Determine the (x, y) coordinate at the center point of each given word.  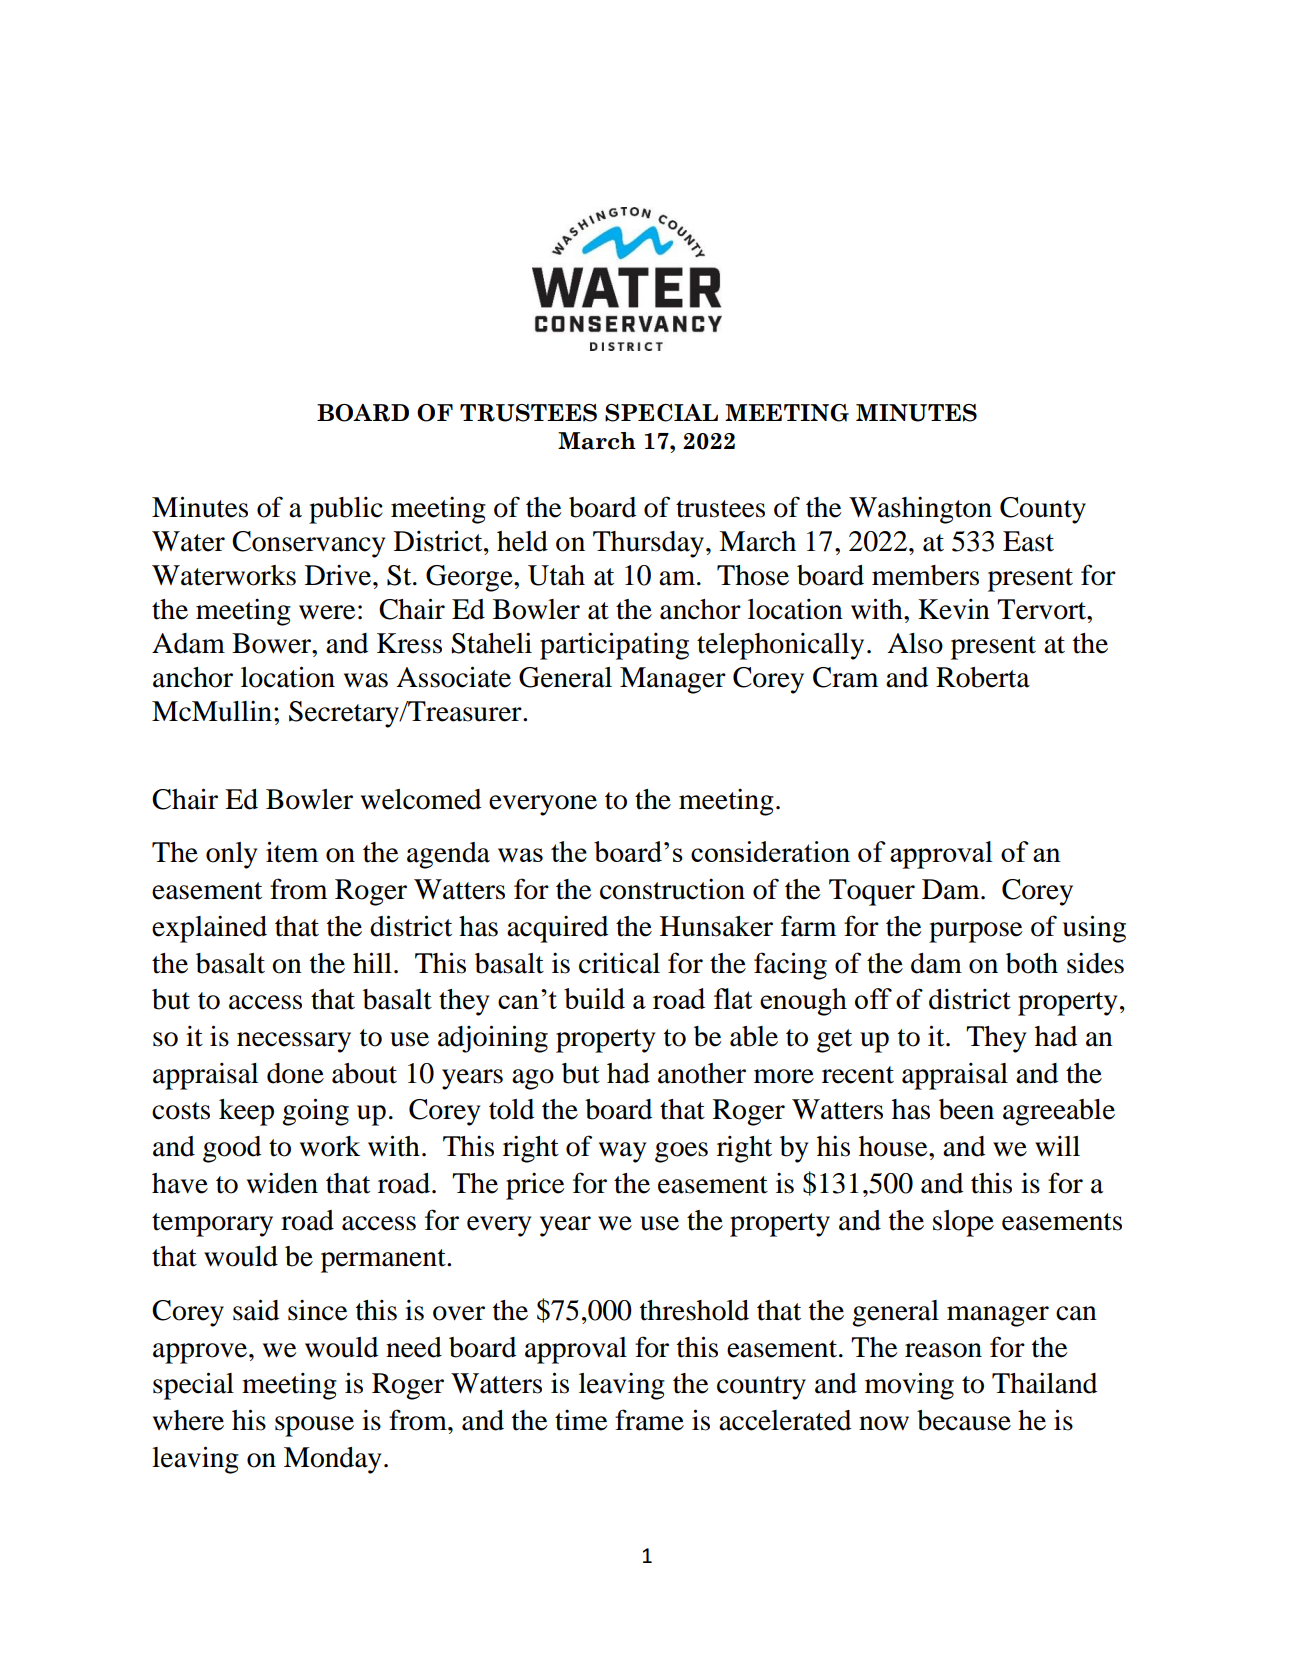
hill (372, 962)
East (1028, 541)
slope (963, 1223)
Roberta (983, 677)
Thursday (648, 544)
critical (619, 963)
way (622, 1152)
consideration (770, 851)
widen (282, 1183)
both (1032, 963)
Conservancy (308, 544)
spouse (314, 1426)
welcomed (421, 799)
